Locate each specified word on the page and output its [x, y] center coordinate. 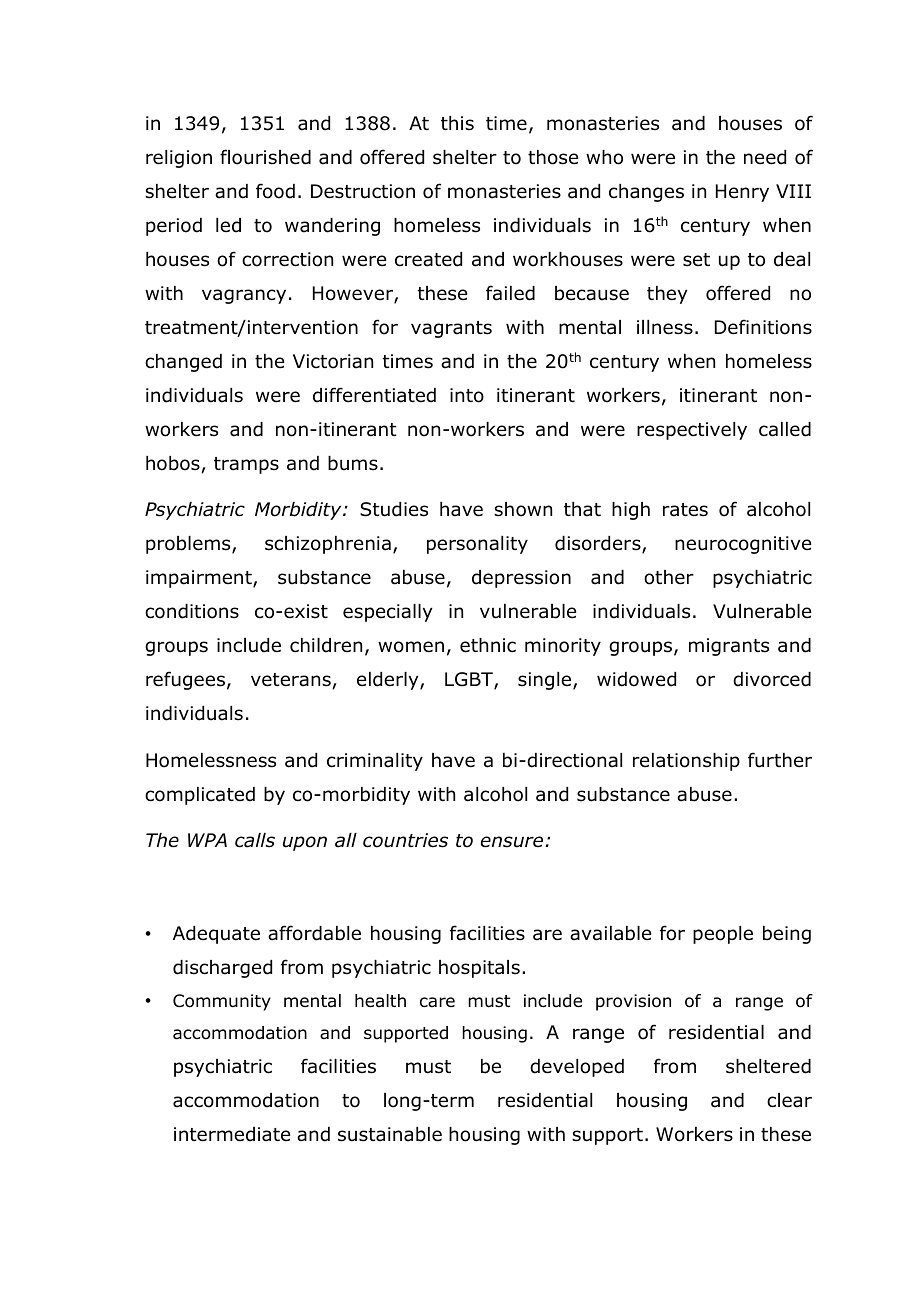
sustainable [390, 1134]
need [765, 157]
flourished [265, 157]
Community [222, 1002]
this [457, 123]
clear [789, 1100]
